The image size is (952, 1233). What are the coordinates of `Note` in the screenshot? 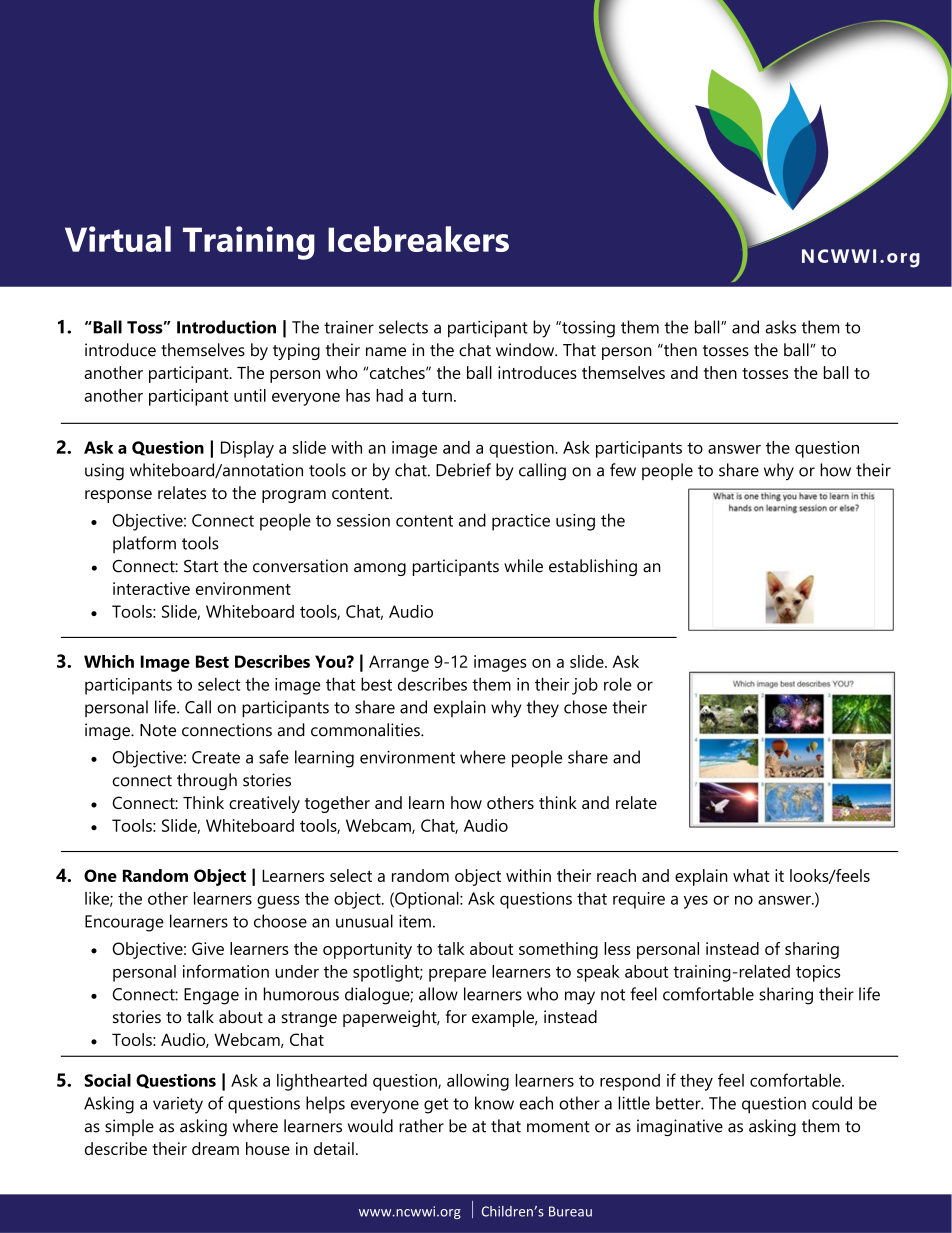 It's located at (158, 730).
